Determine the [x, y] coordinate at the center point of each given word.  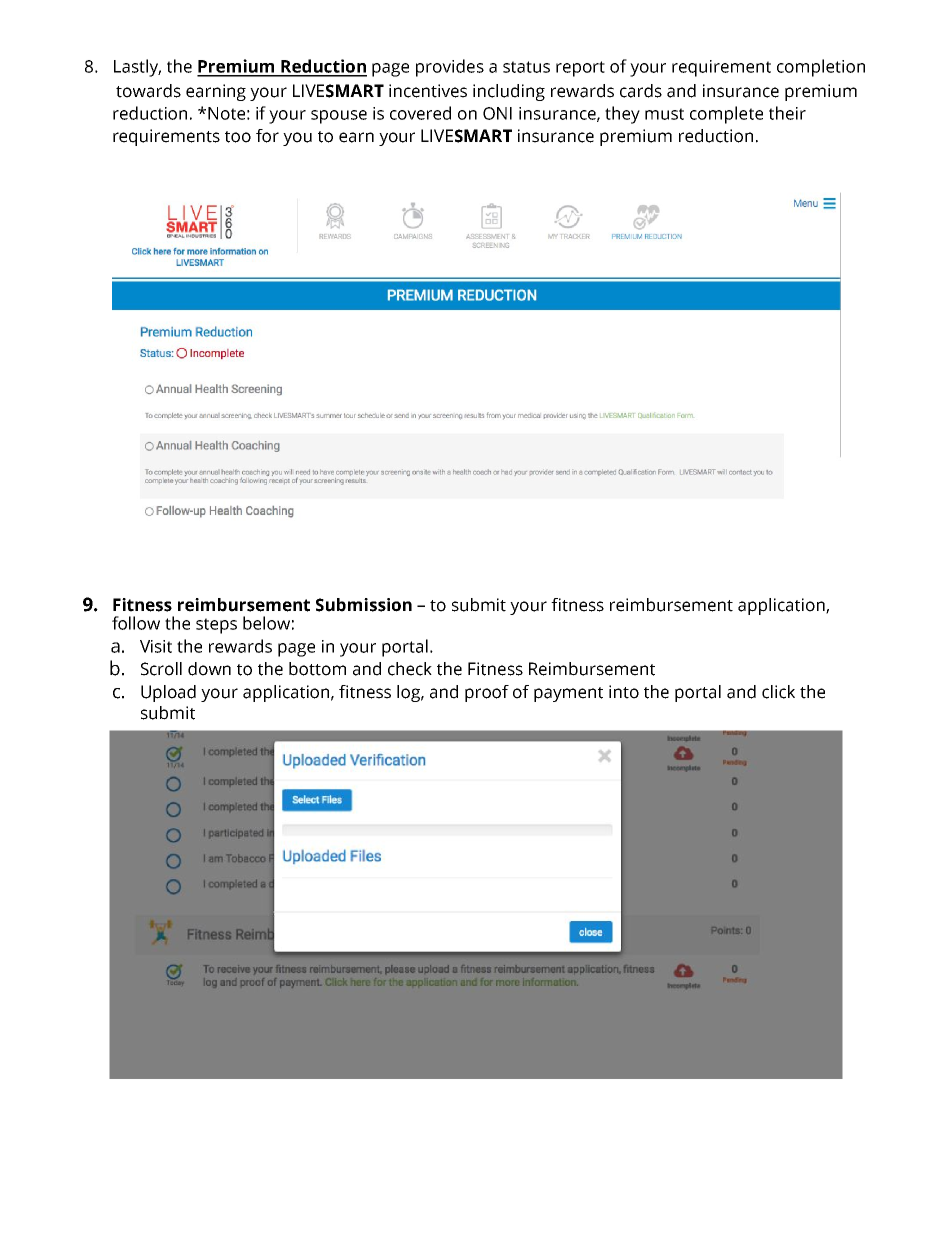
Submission [364, 605]
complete [726, 115]
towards [148, 91]
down [209, 669]
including [509, 92]
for [267, 136]
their [787, 113]
